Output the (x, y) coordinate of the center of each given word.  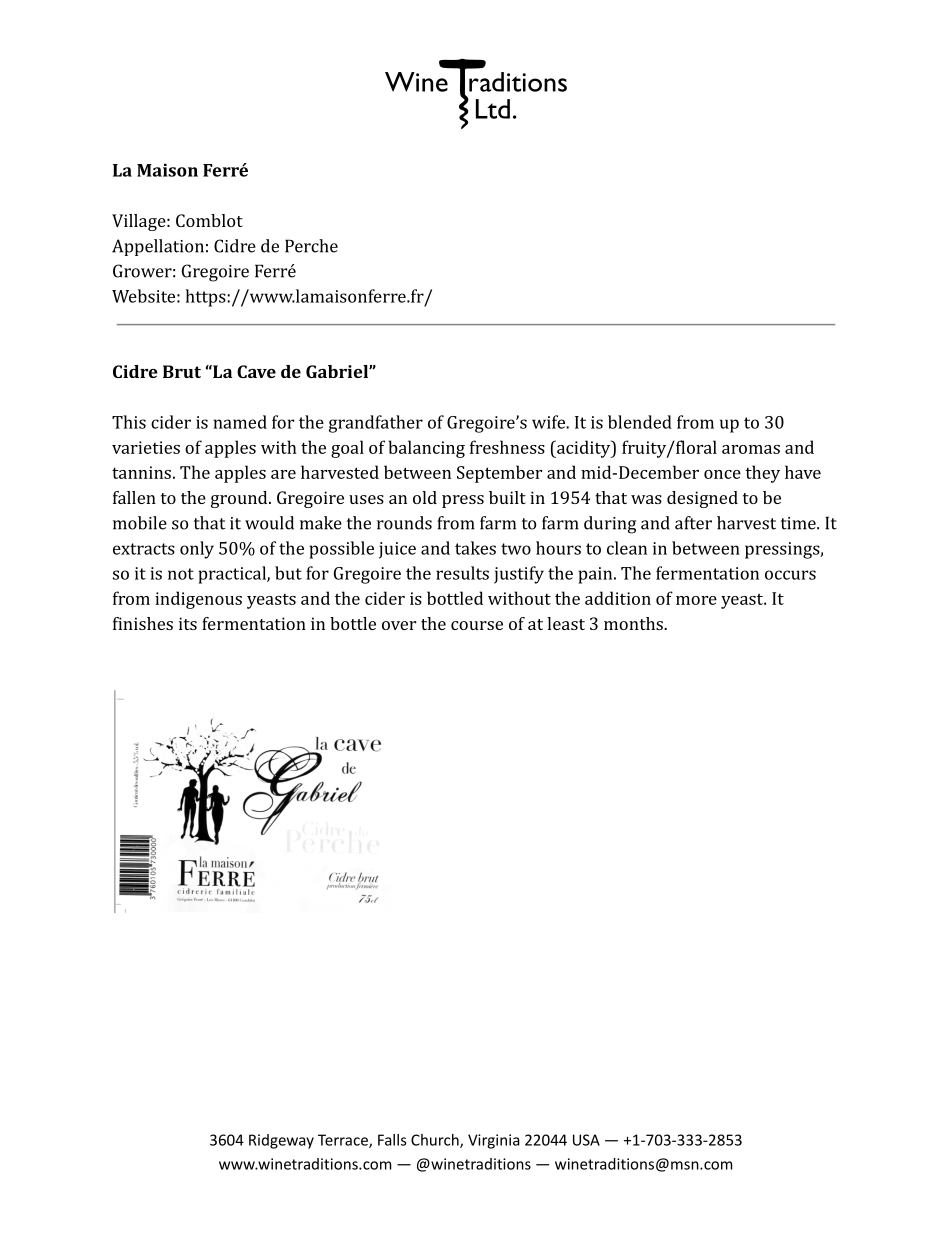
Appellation (158, 247)
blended (640, 422)
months (634, 623)
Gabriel (338, 371)
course (477, 625)
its (188, 623)
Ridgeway (281, 1141)
